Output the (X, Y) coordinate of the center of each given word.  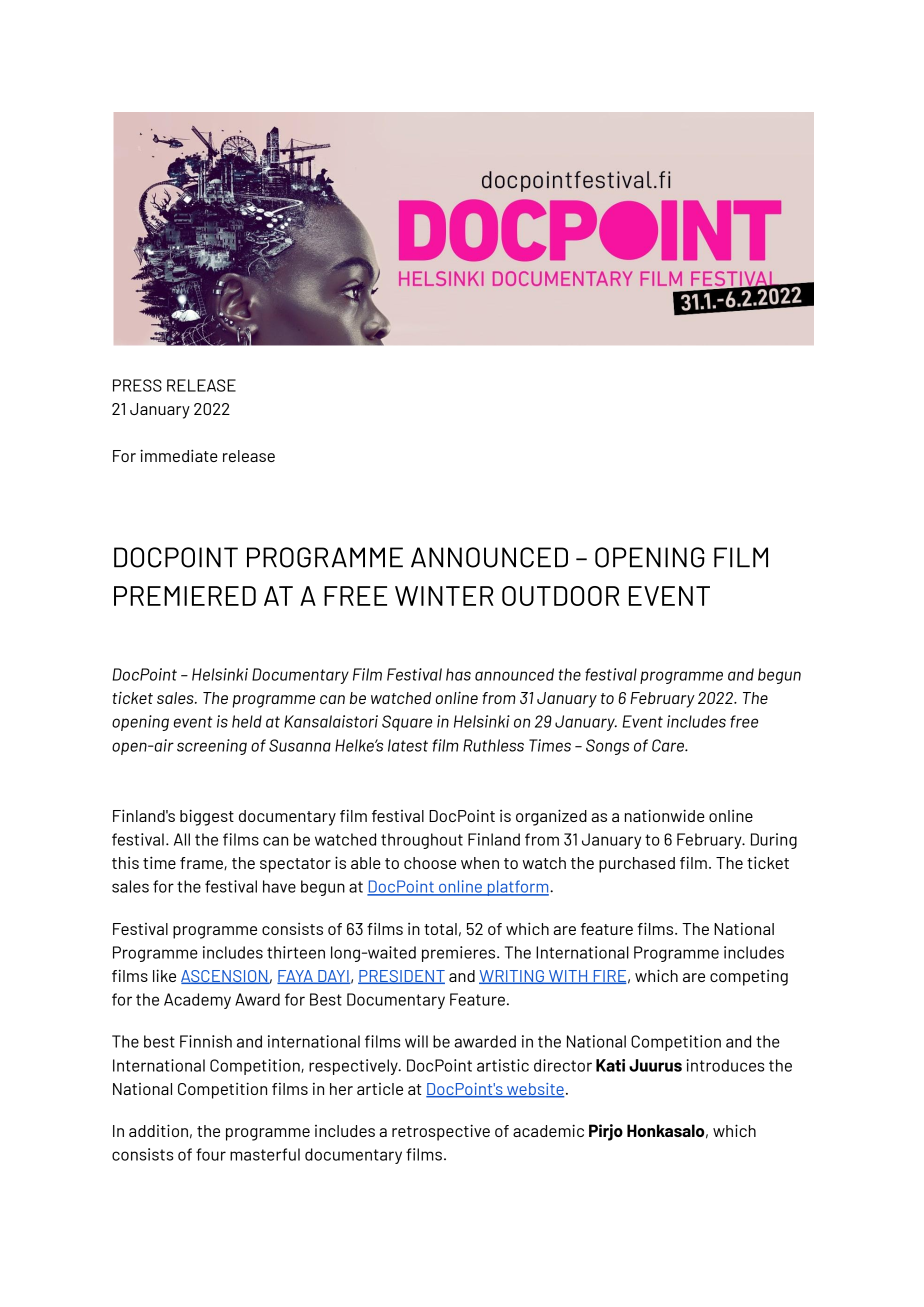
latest (408, 745)
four (211, 1154)
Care (669, 745)
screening (212, 747)
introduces (725, 1065)
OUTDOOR (560, 596)
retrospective (441, 1132)
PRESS (137, 385)
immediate (179, 455)
